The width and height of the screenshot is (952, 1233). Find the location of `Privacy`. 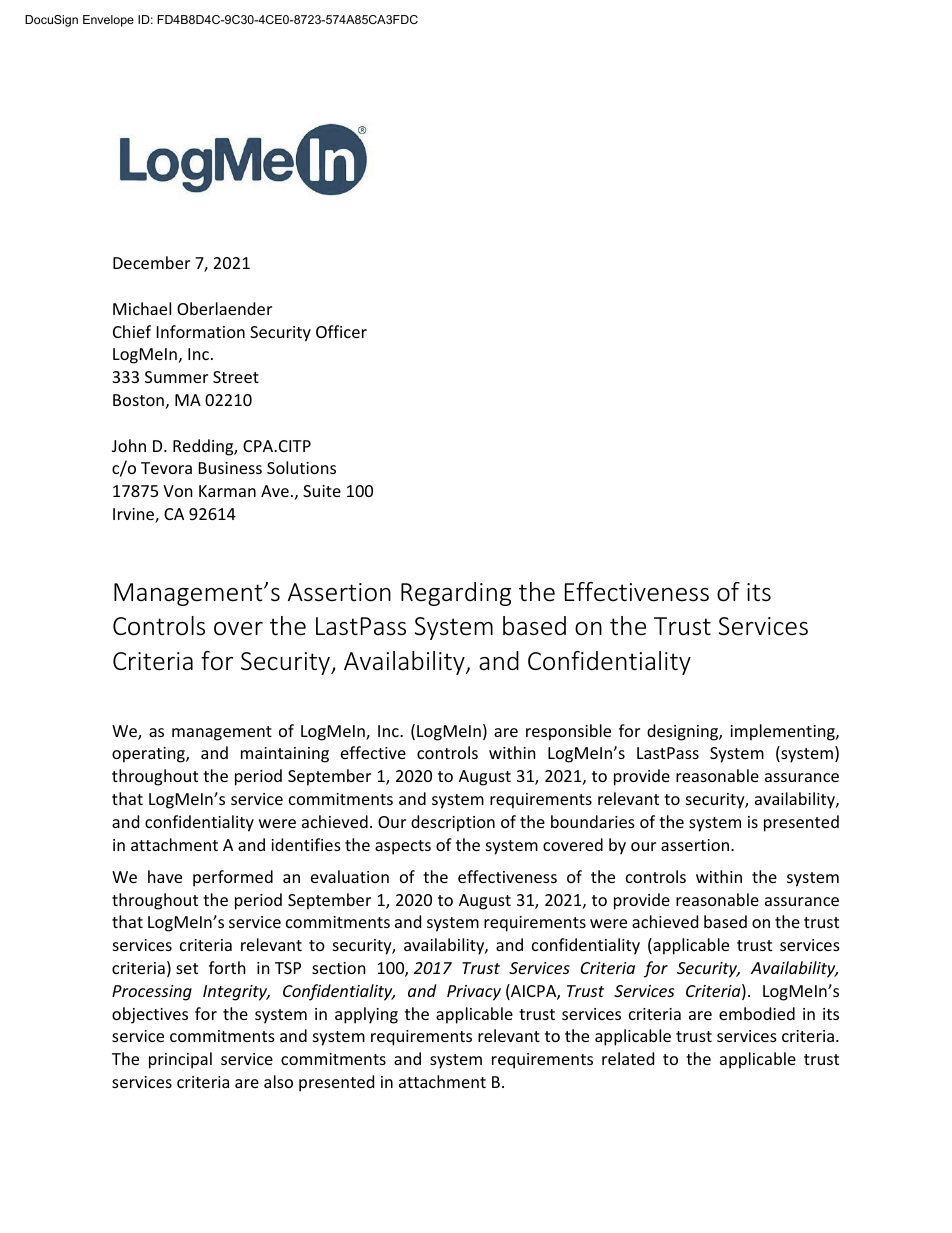

Privacy is located at coordinates (474, 993).
